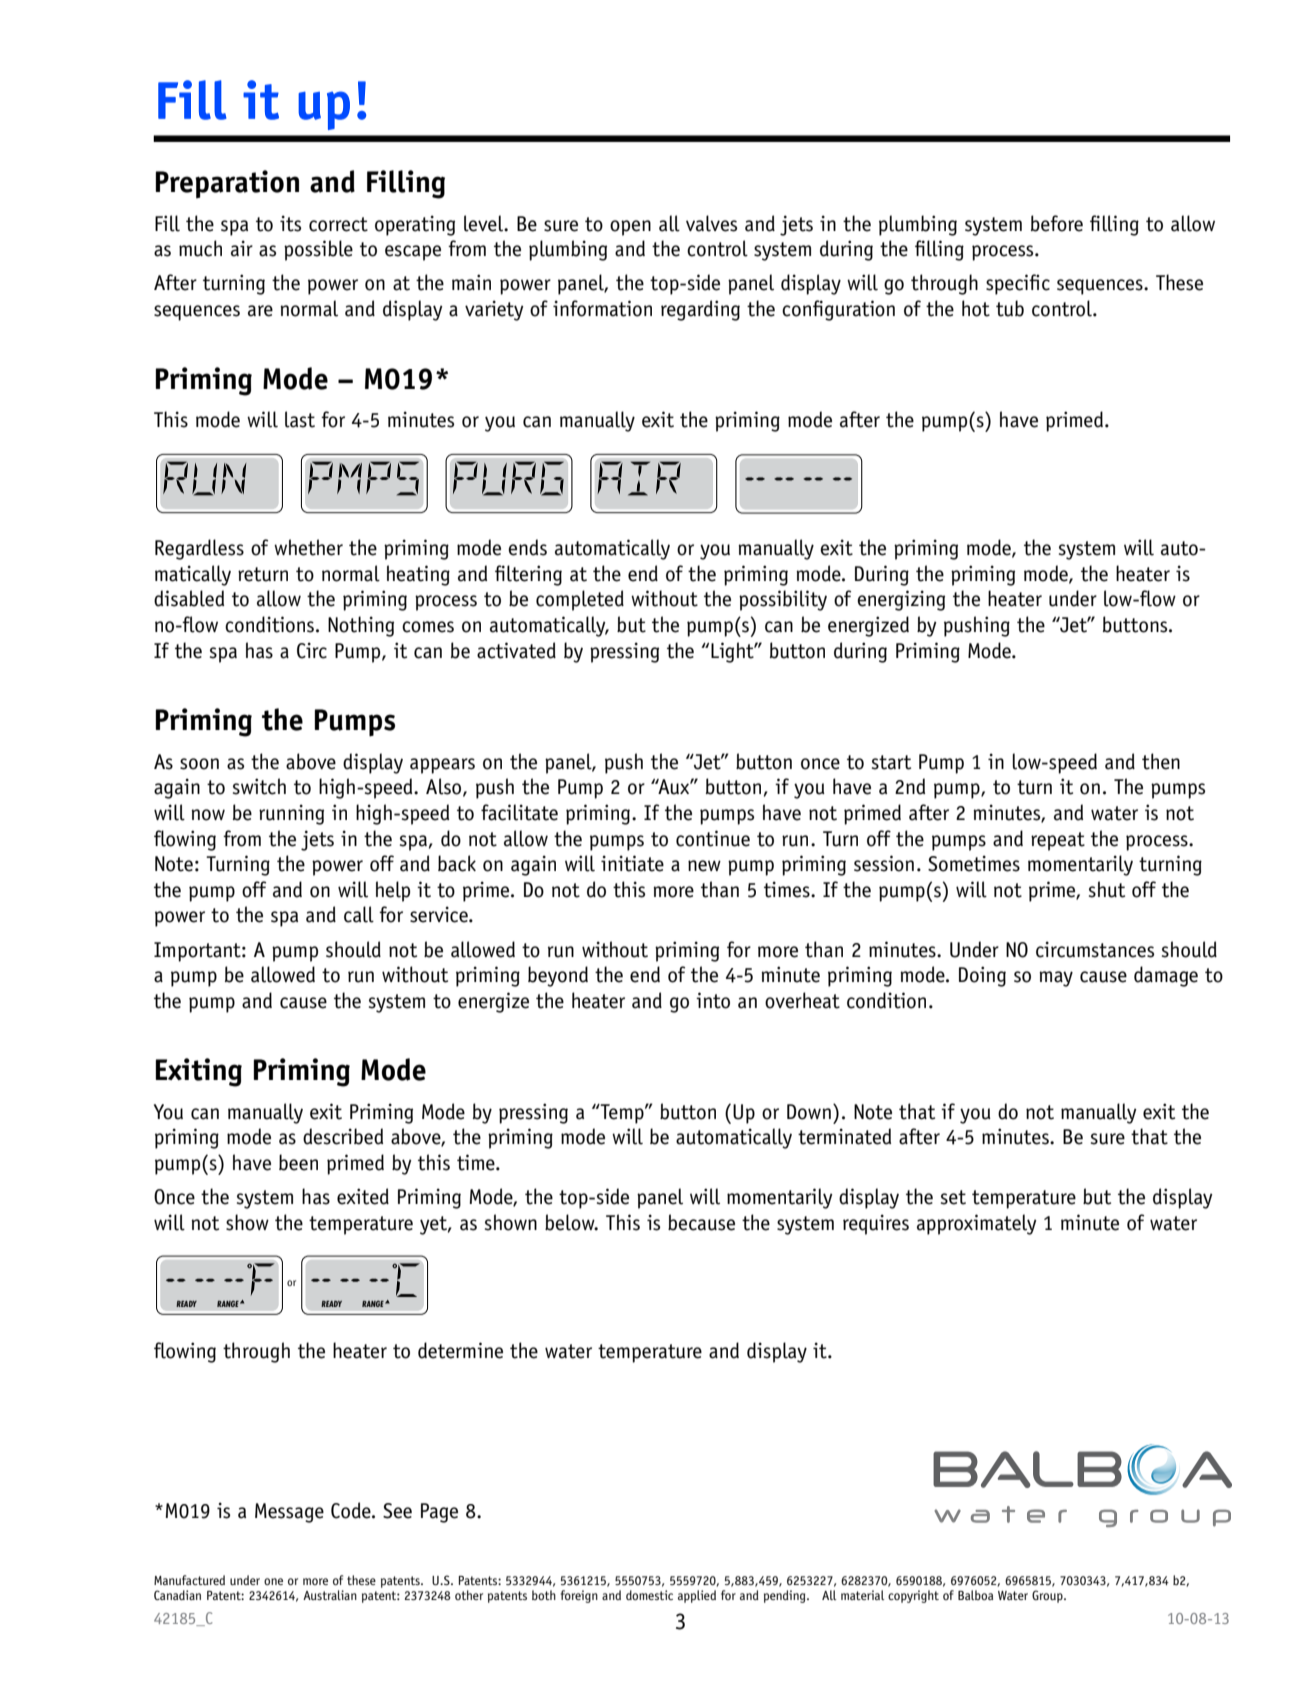  What do you see at coordinates (273, 1581) in the screenshot?
I see `one` at bounding box center [273, 1581].
